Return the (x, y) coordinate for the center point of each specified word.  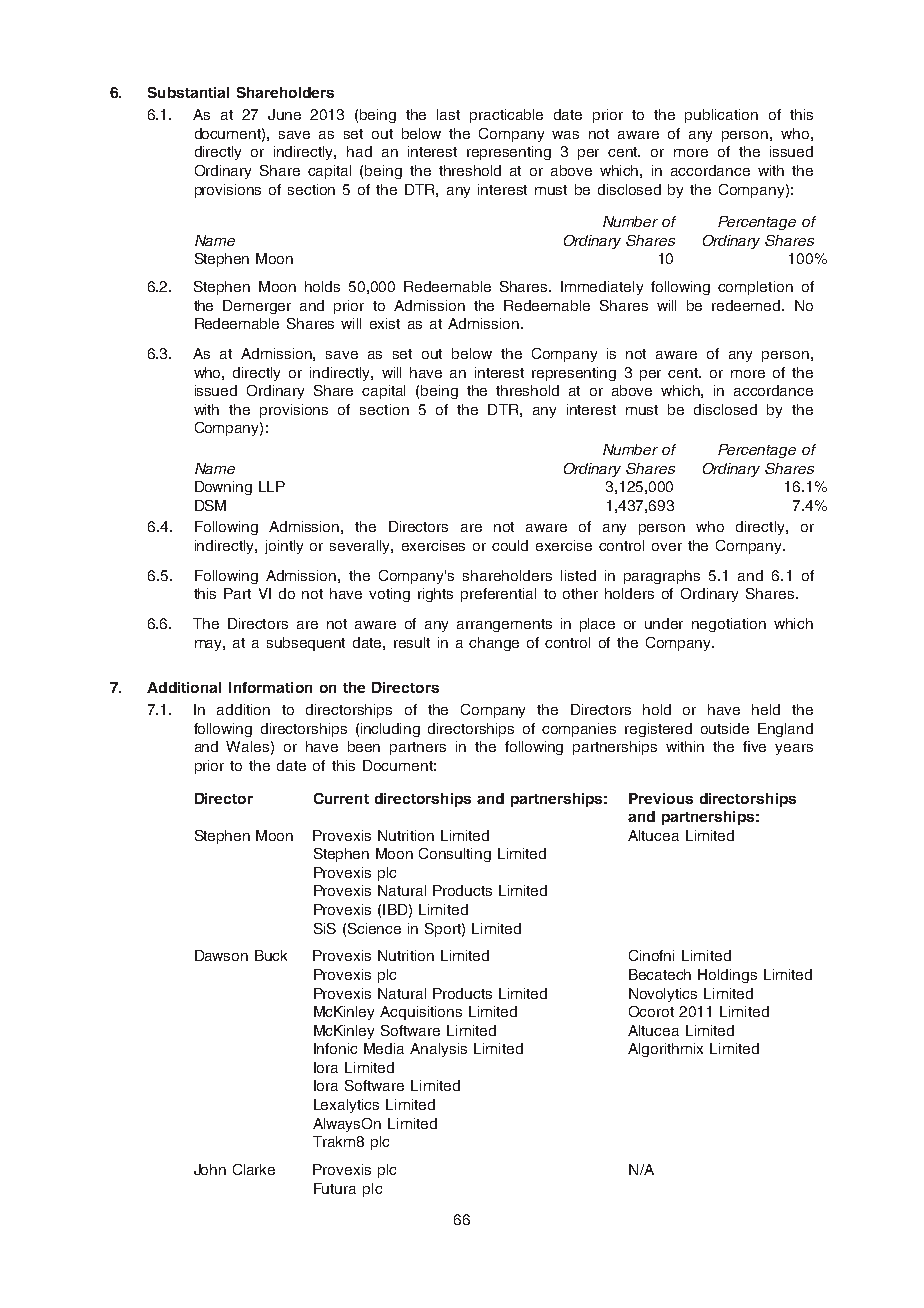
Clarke (254, 1169)
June (284, 114)
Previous (661, 798)
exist (385, 323)
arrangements (504, 625)
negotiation (729, 625)
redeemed (747, 305)
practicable (506, 116)
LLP (272, 486)
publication (721, 116)
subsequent (306, 644)
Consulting (455, 855)
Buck (271, 955)
